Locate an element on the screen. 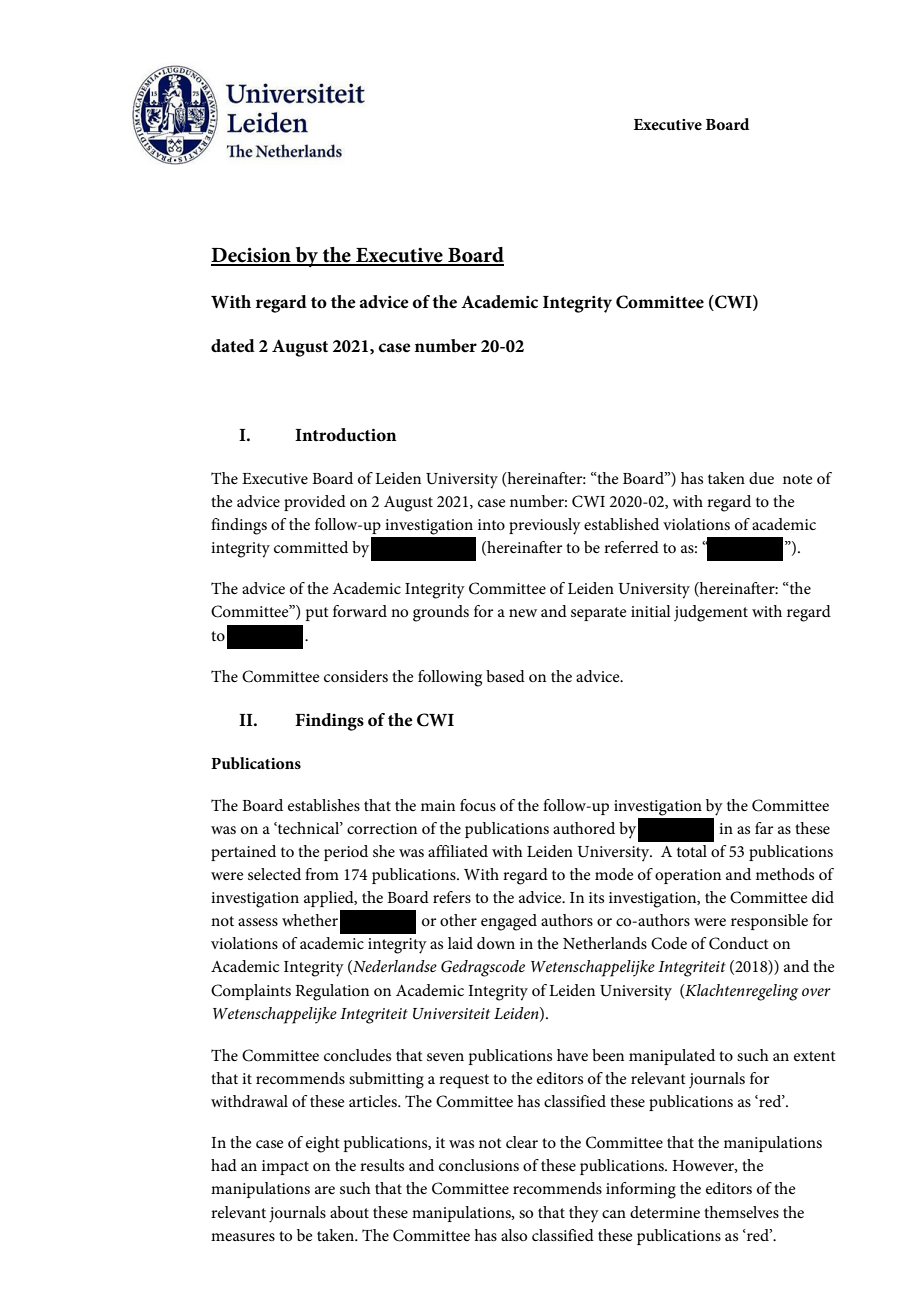 Image resolution: width=924 pixels, height=1308 pixels. provided is located at coordinates (315, 503).
